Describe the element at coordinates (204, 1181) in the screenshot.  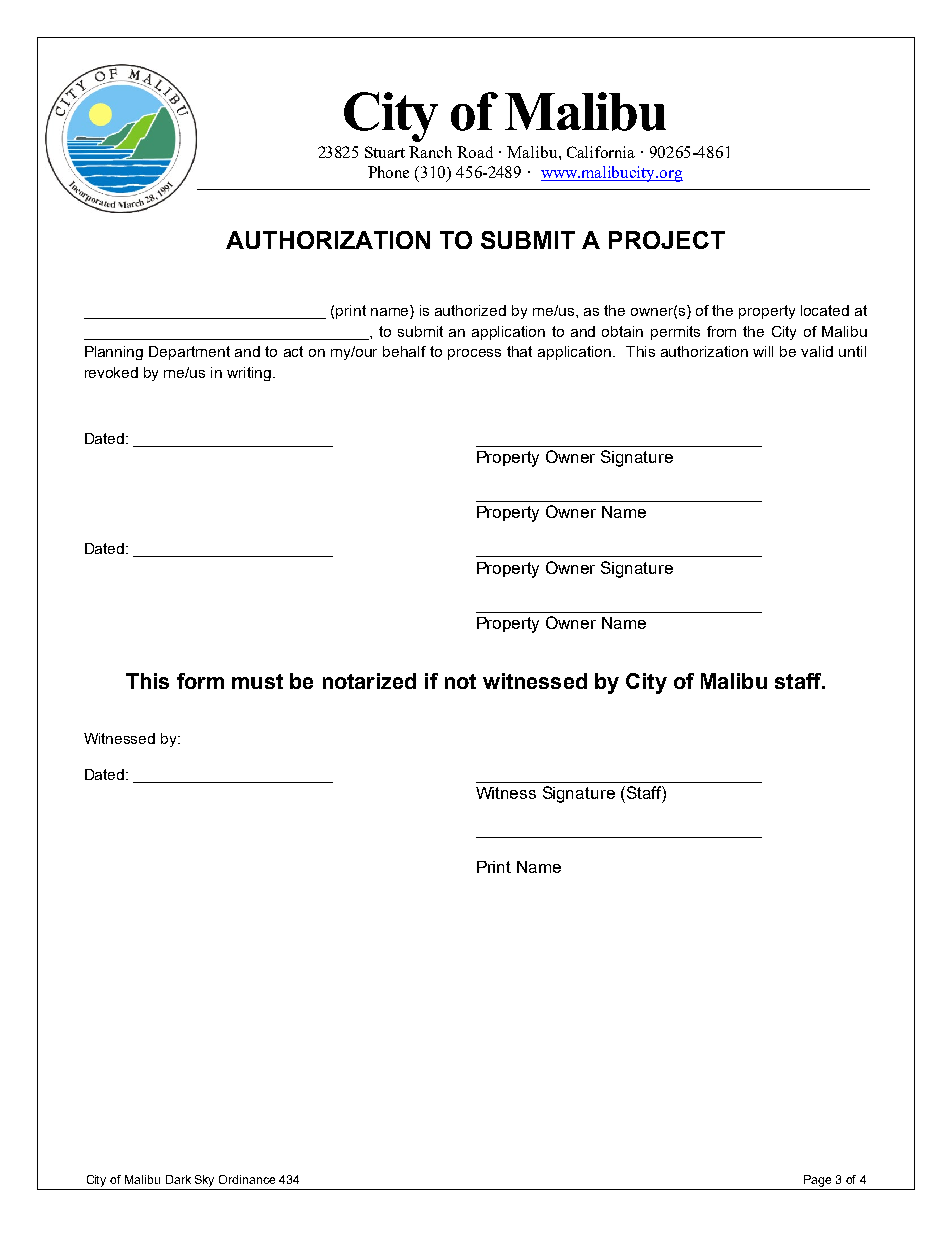
I see `Sky` at that location.
